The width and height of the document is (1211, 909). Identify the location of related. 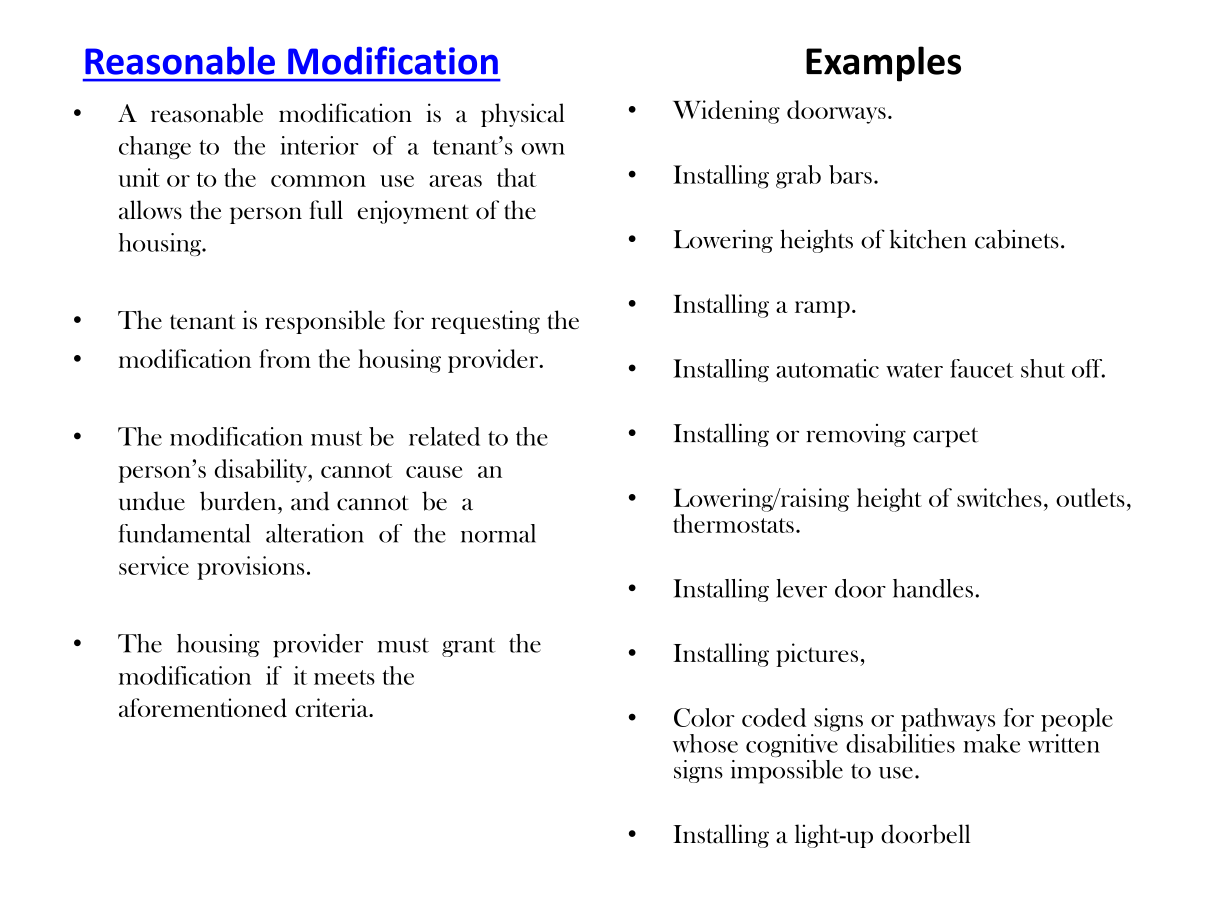
(444, 436).
